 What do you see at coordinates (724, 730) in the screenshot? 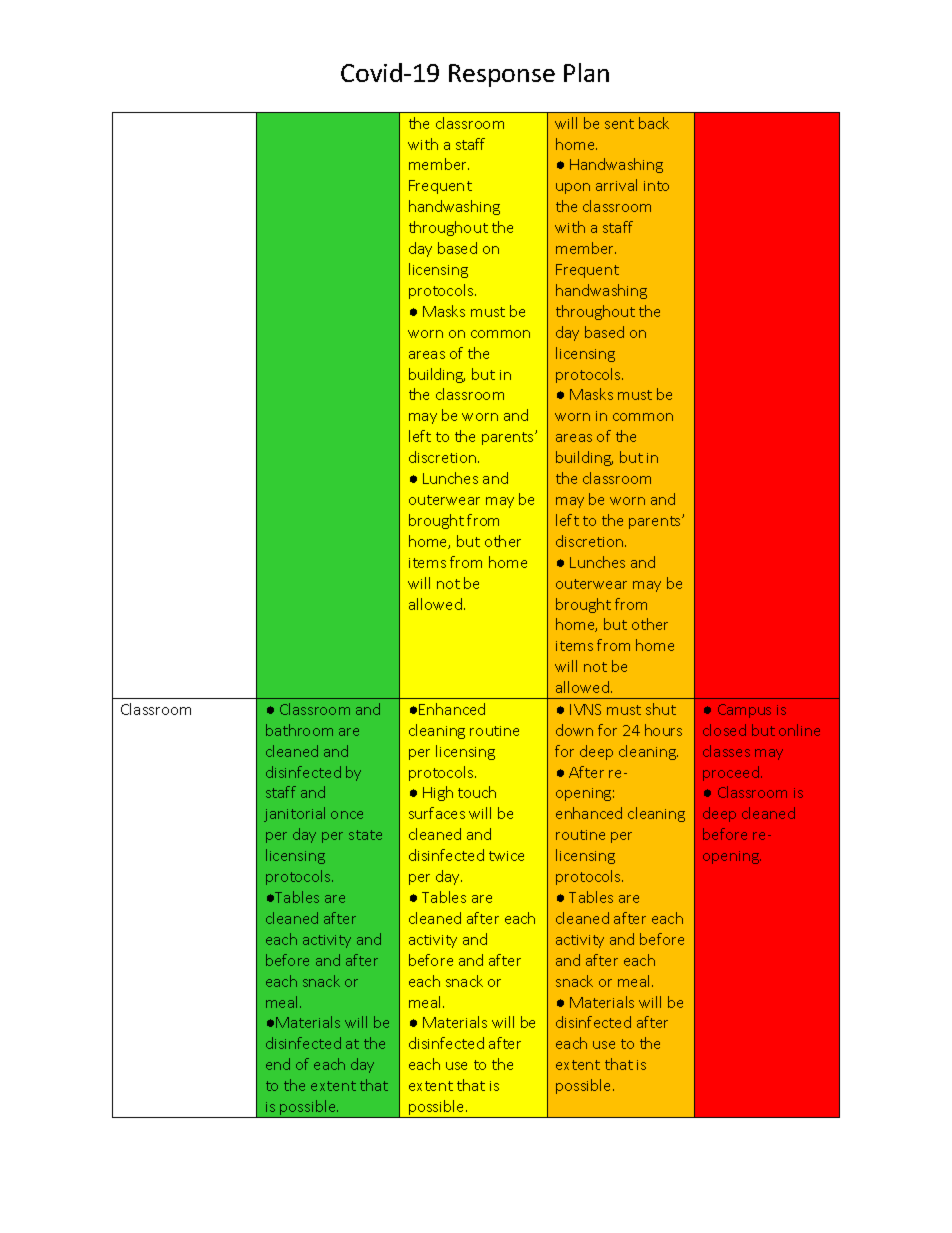
I see `closed` at bounding box center [724, 730].
